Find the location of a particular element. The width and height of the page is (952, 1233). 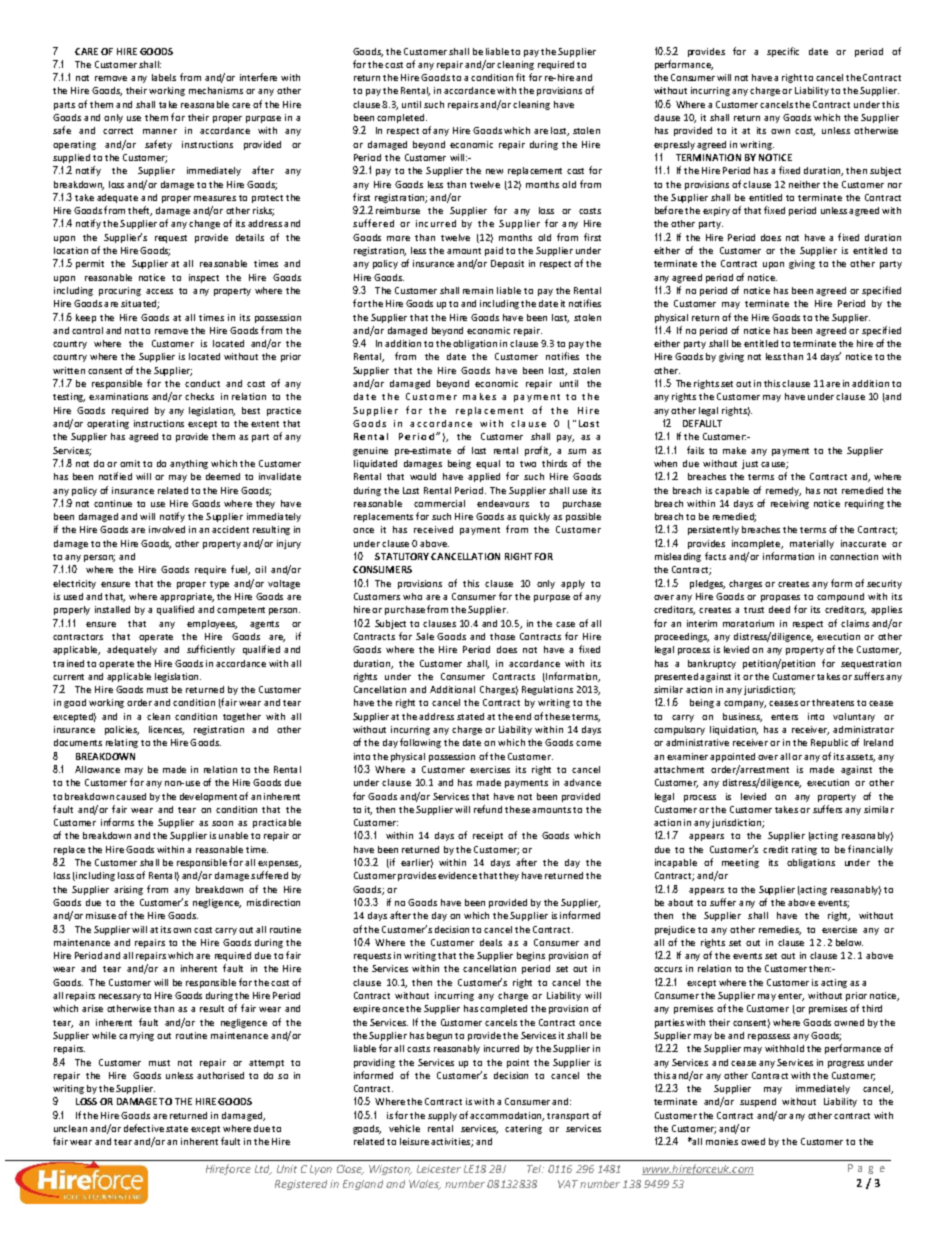

owed is located at coordinates (753, 1141).
